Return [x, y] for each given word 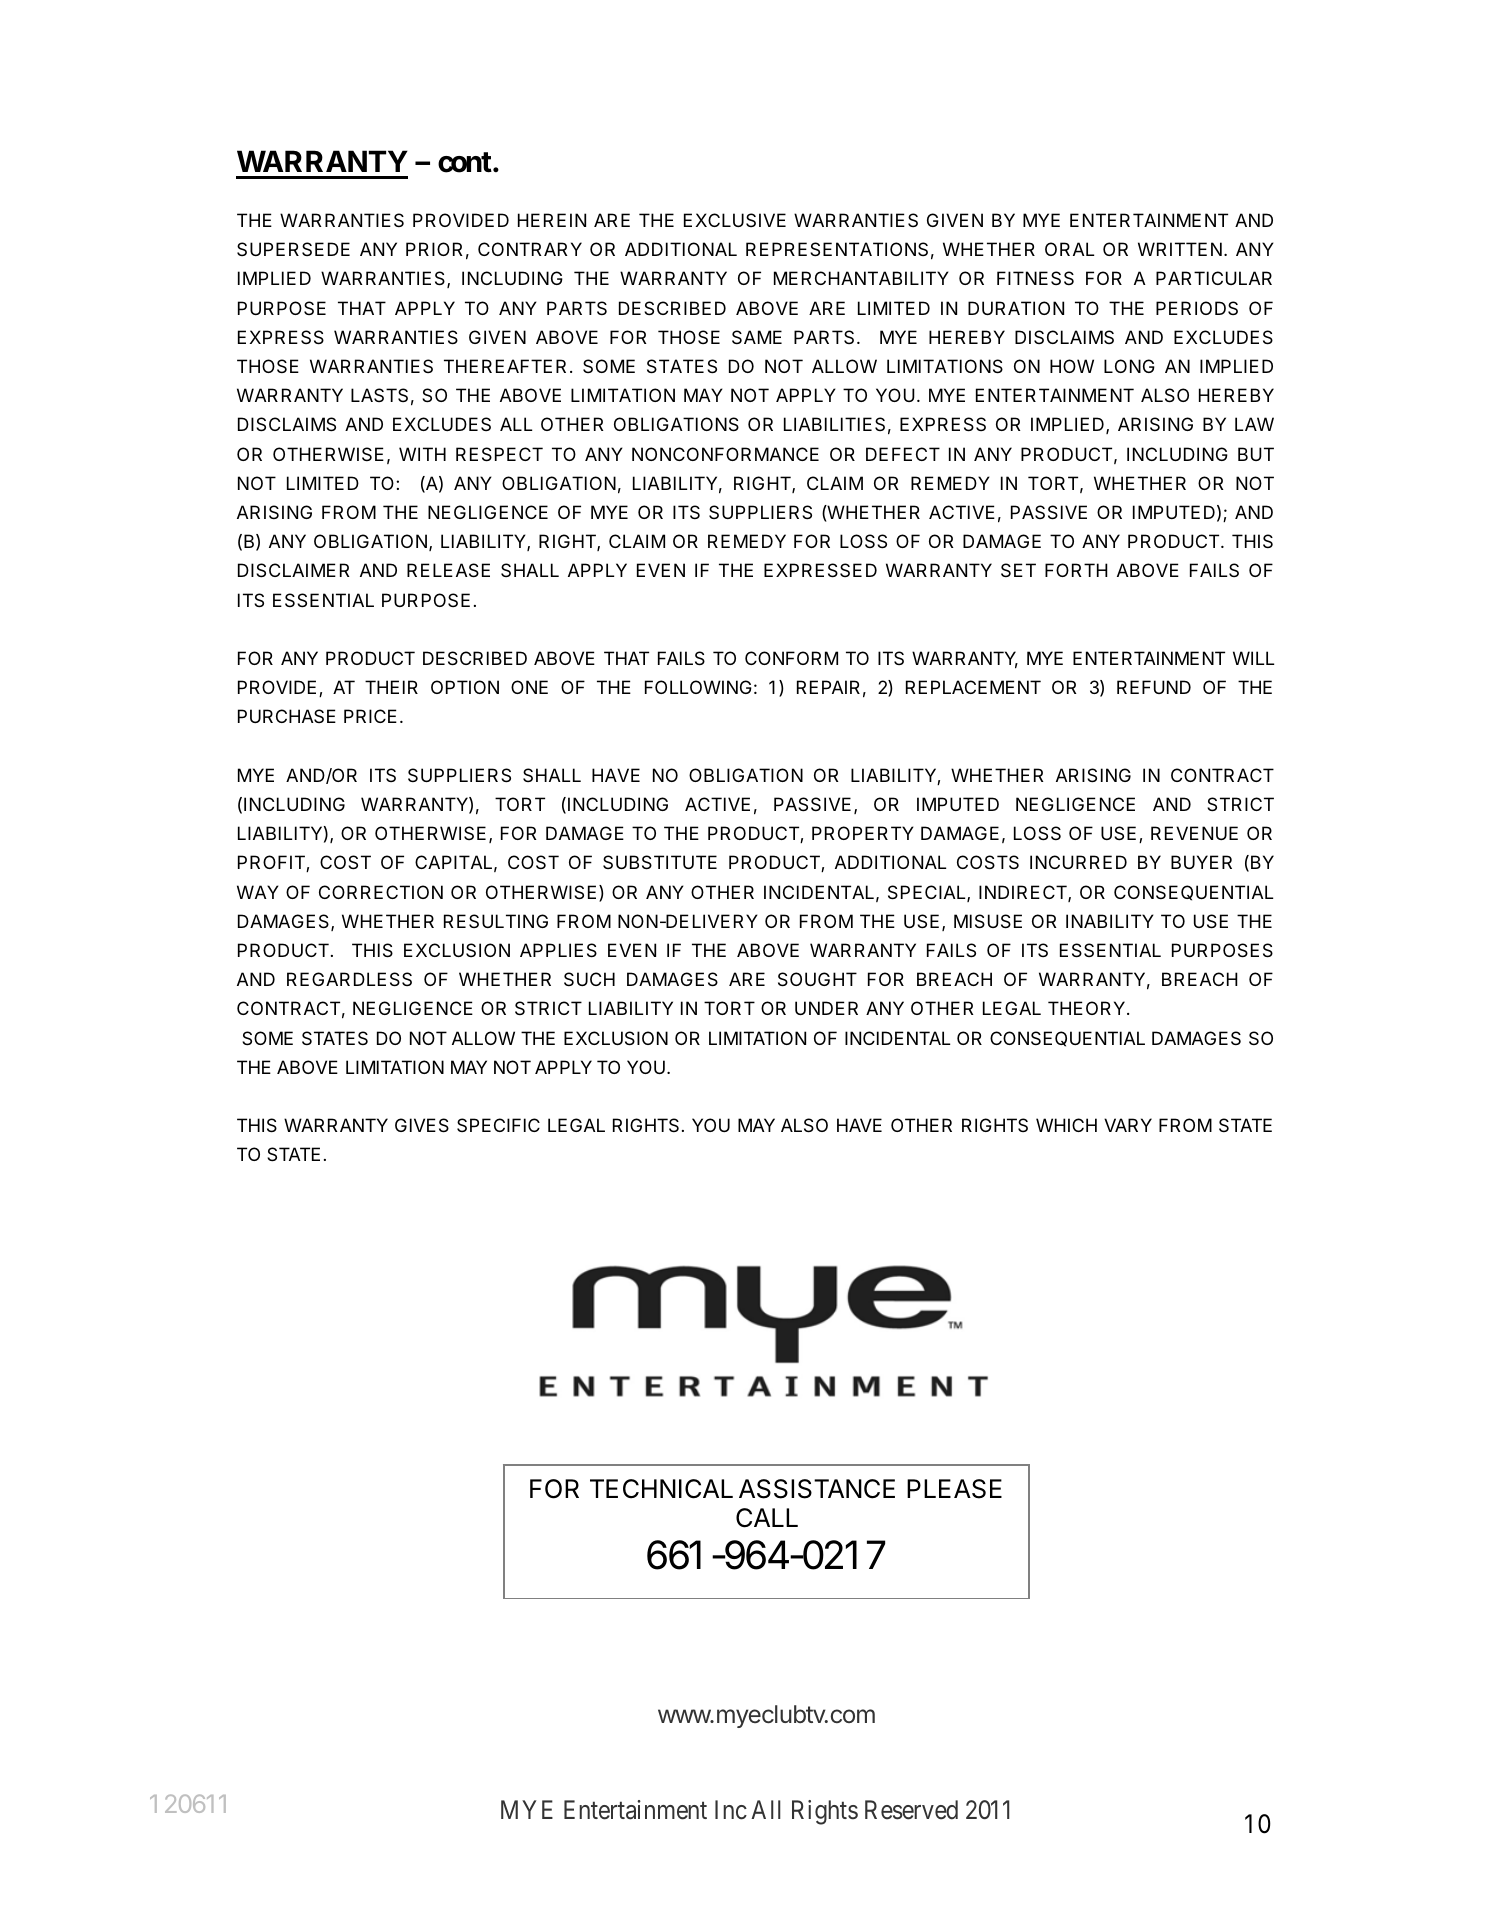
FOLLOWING [698, 687]
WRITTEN [1180, 249]
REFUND [1154, 687]
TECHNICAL [661, 1489]
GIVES [422, 1125]
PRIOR [434, 249]
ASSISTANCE [817, 1489]
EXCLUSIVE [735, 220]
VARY [1128, 1125]
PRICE [370, 716]
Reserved [911, 1810]
